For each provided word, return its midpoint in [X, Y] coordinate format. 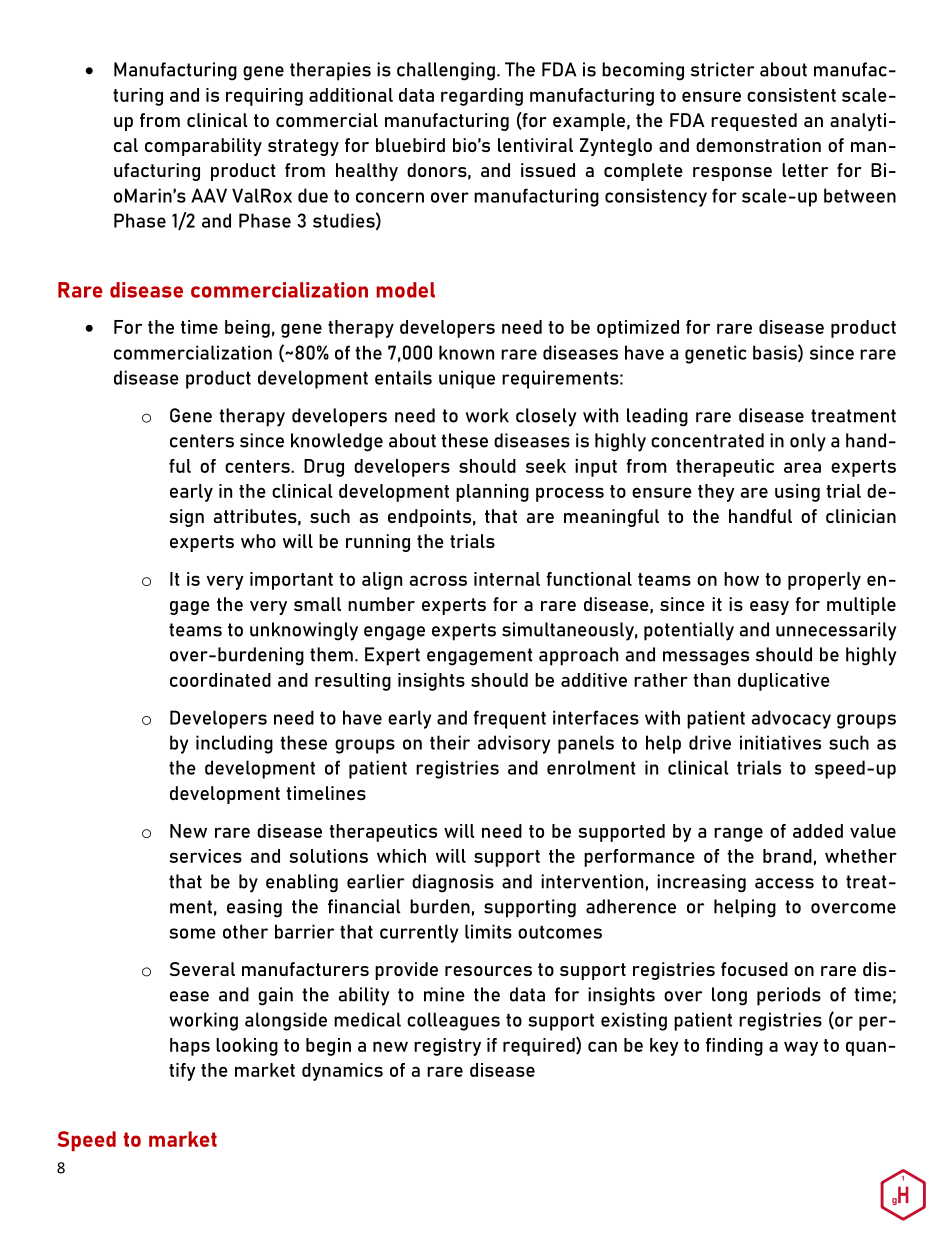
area [802, 467]
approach [578, 656]
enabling [302, 883]
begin [328, 1047]
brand [787, 856]
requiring [264, 97]
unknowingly [304, 631]
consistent [791, 95]
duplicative [784, 682]
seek [546, 466]
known [466, 352]
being [247, 329]
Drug [324, 468]
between [860, 195]
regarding [482, 97]
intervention [592, 881]
